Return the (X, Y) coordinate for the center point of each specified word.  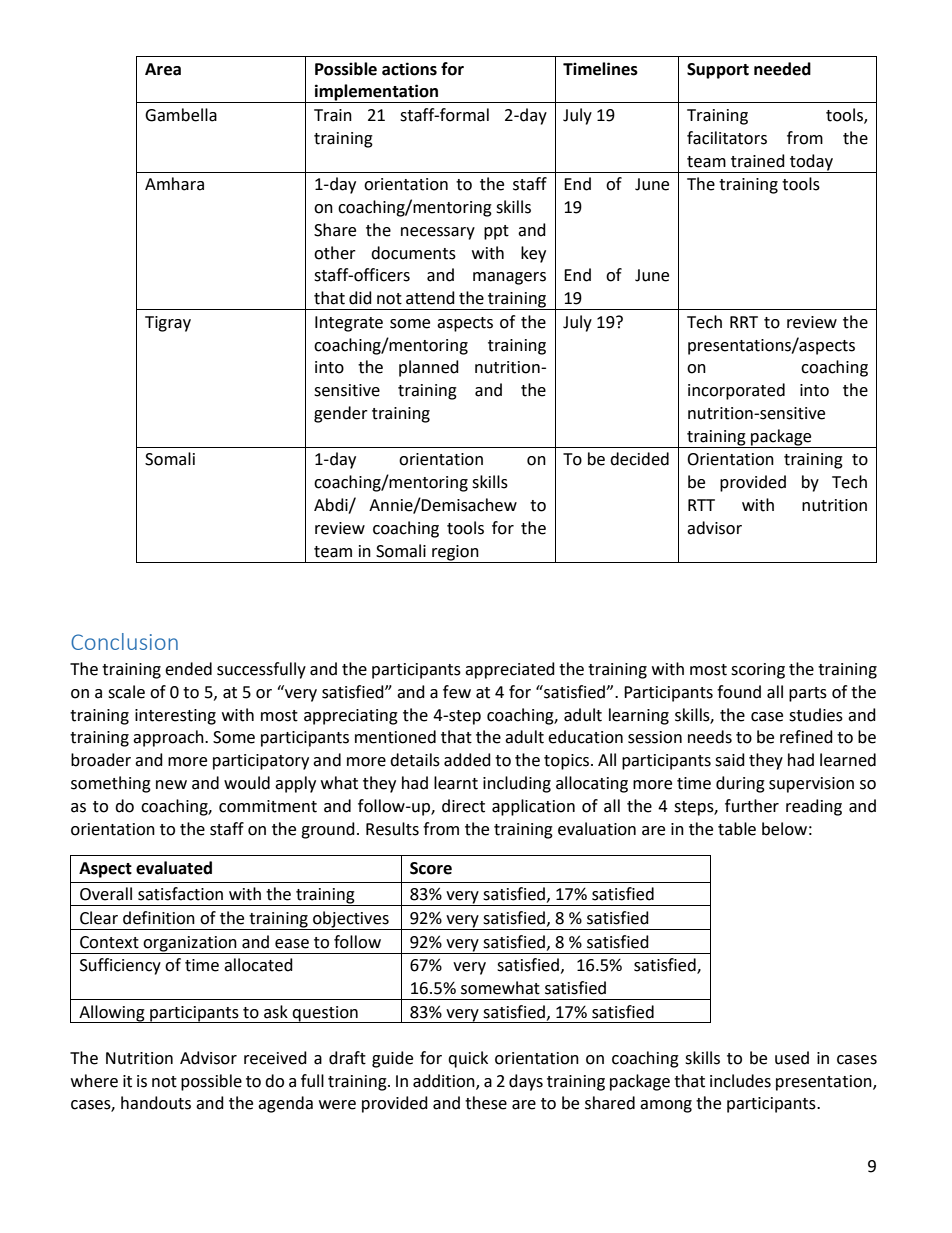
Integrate (349, 324)
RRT (744, 322)
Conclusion (124, 641)
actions (409, 69)
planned (429, 368)
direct (463, 806)
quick (468, 1059)
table (737, 829)
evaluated (174, 868)
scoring (758, 671)
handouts (156, 1103)
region (455, 553)
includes (740, 1081)
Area (163, 69)
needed (782, 69)
